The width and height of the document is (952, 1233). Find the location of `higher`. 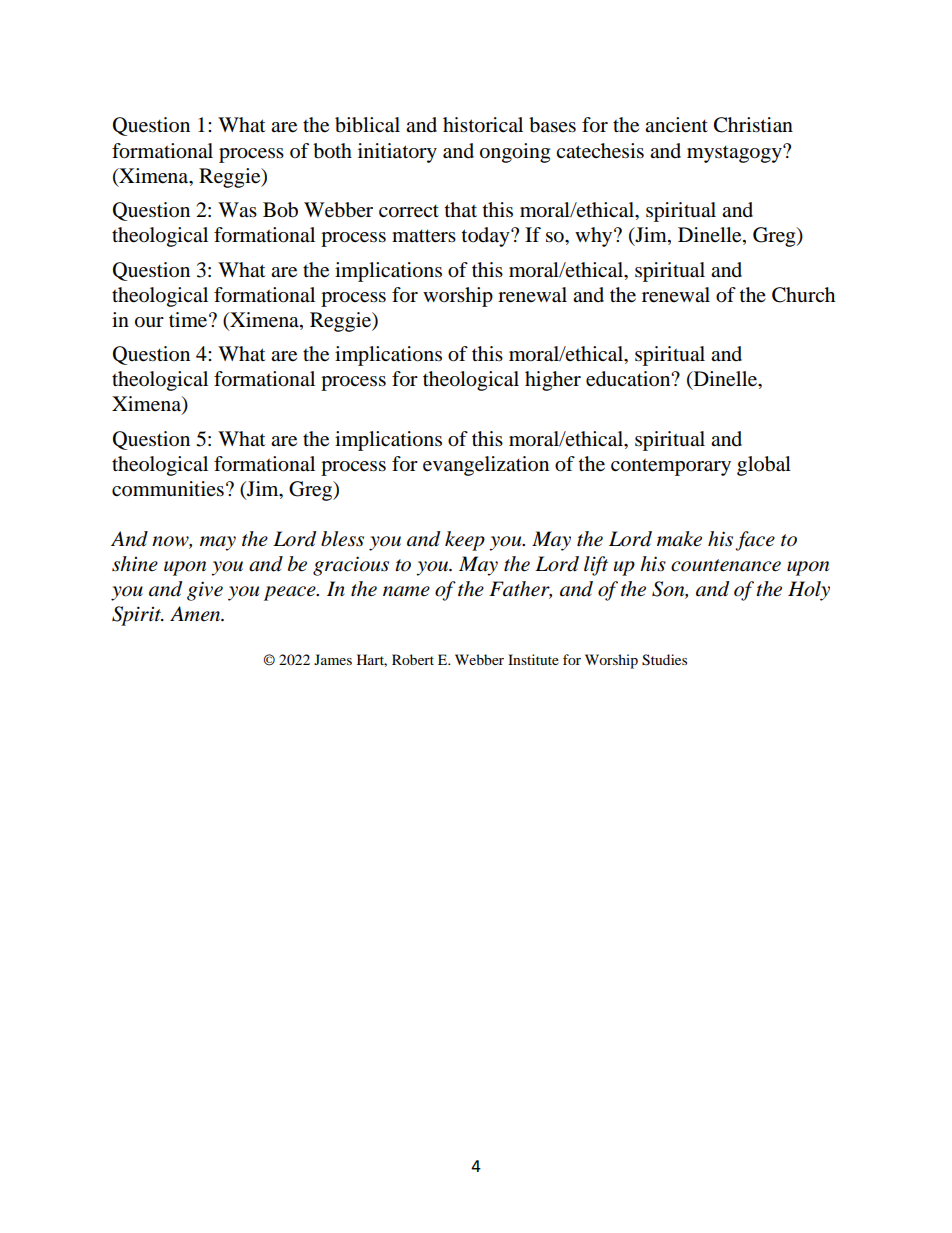

higher is located at coordinates (553, 381).
